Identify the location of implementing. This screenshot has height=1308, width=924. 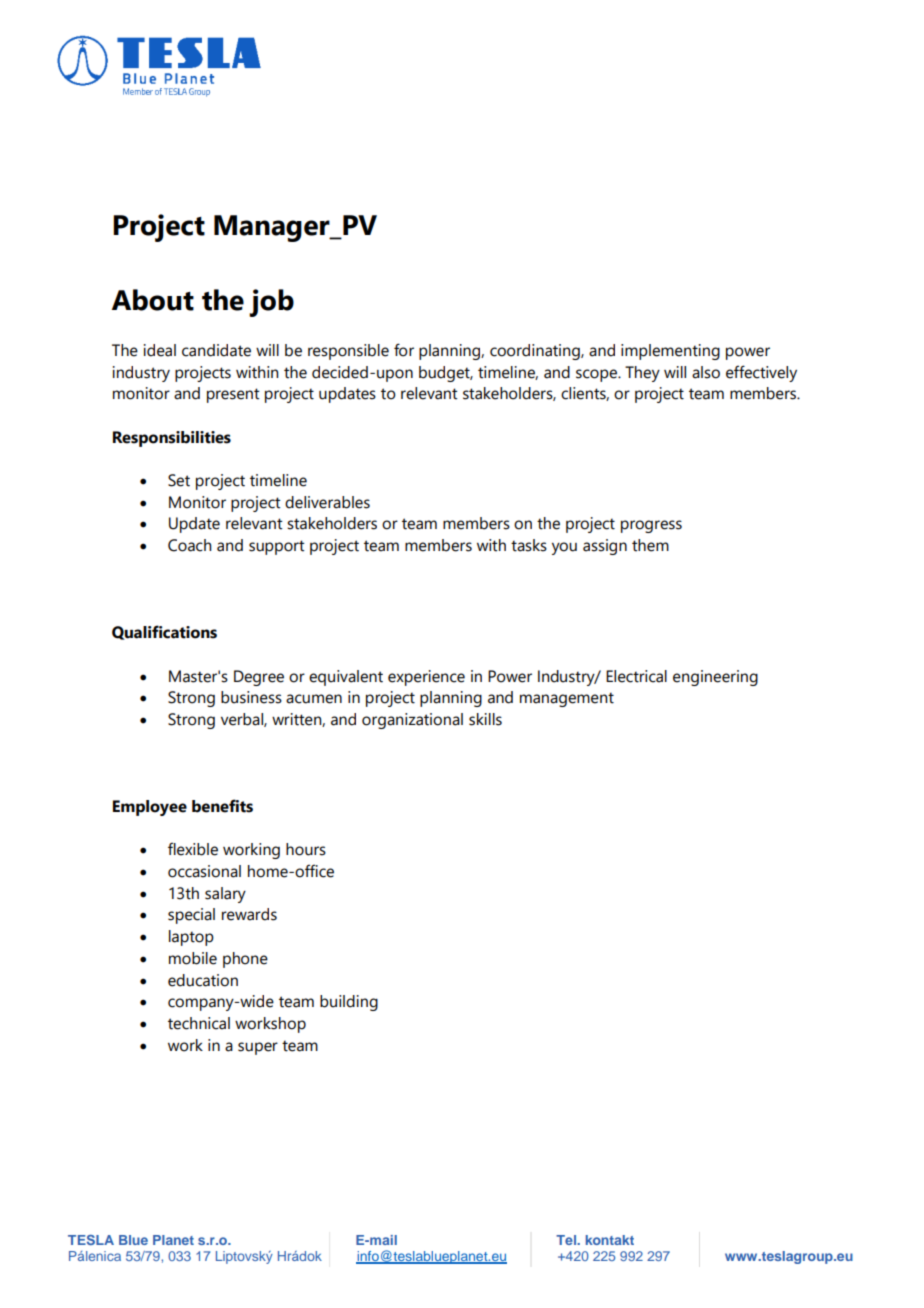
(670, 352).
